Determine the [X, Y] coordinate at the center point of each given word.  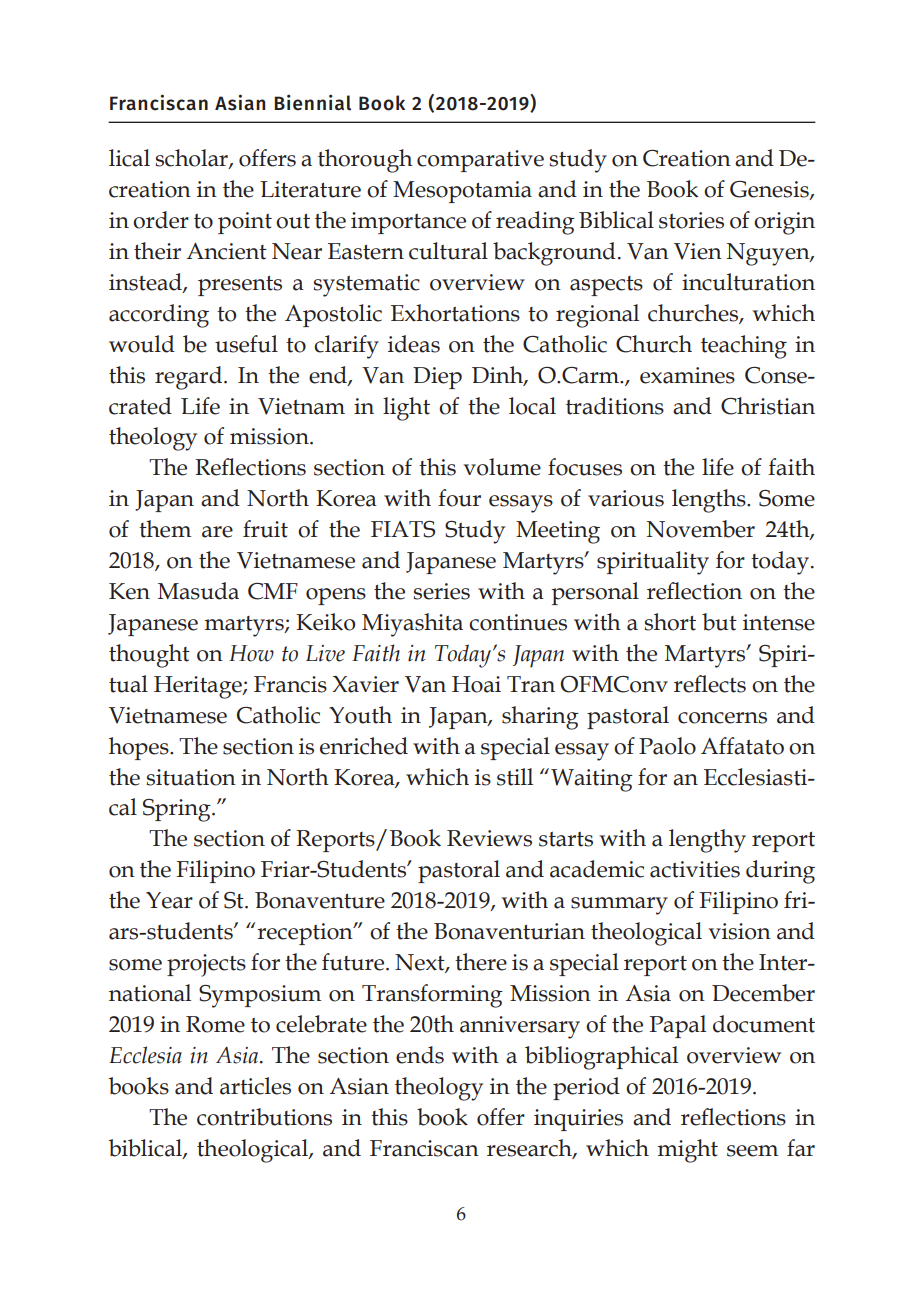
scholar [192, 159]
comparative [480, 161]
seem [752, 1151]
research [530, 1148]
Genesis [770, 190]
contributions [264, 1117]
